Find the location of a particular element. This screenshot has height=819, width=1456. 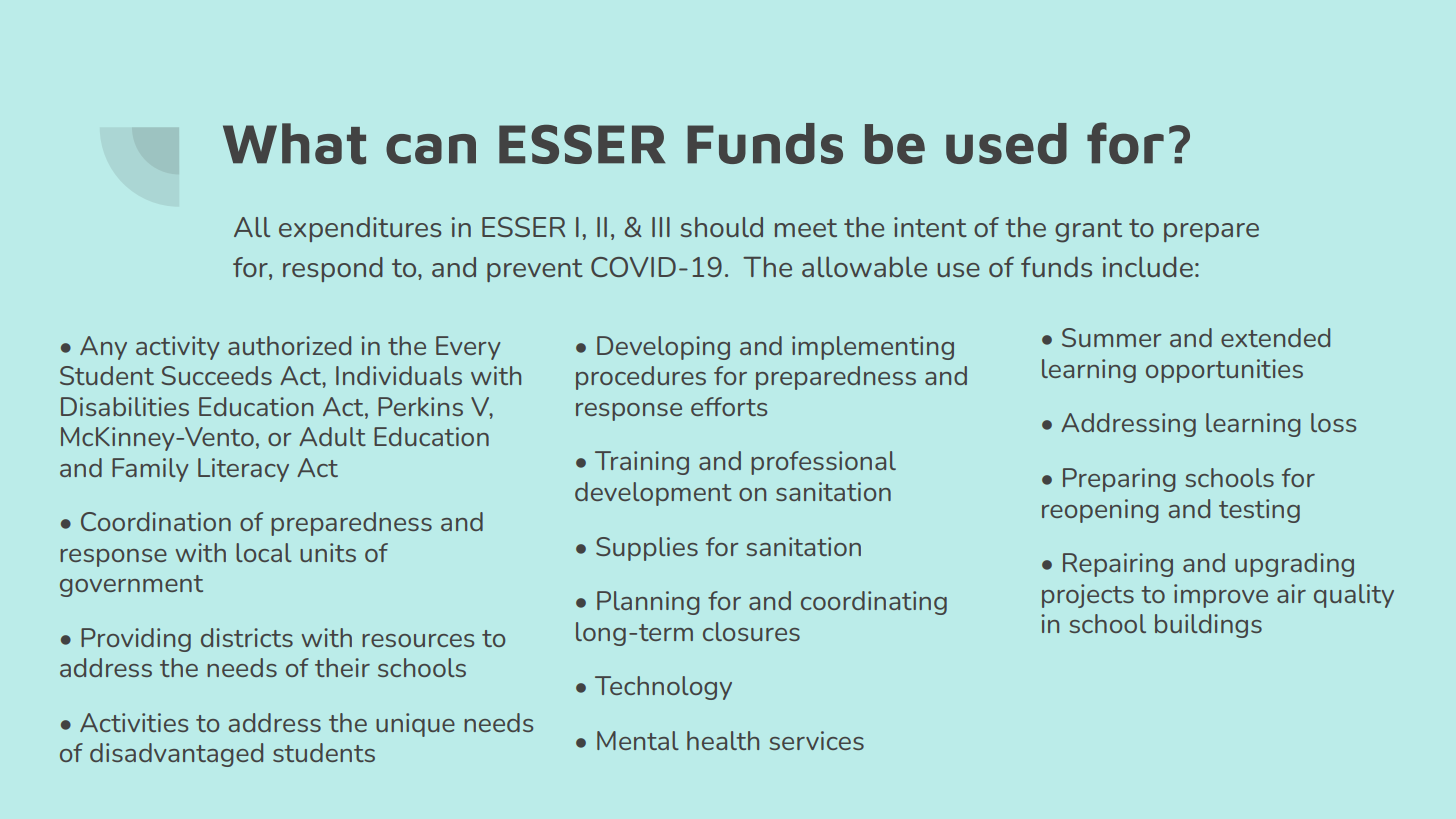

should is located at coordinates (722, 227).
